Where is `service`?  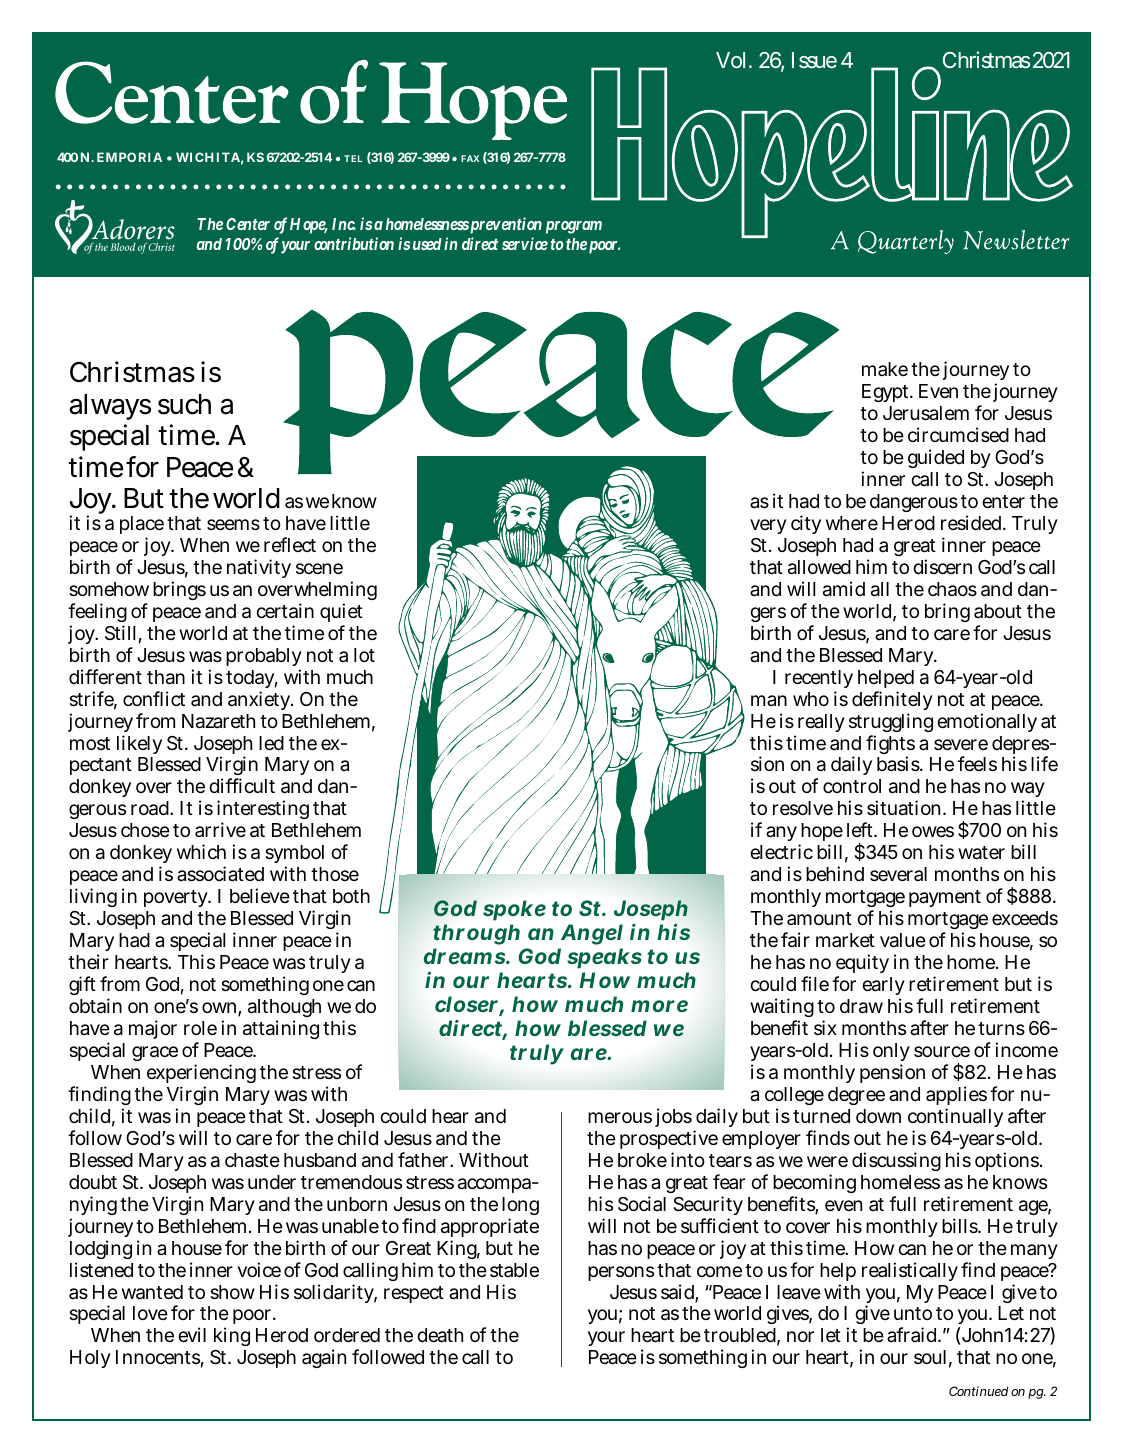
service is located at coordinates (525, 243).
